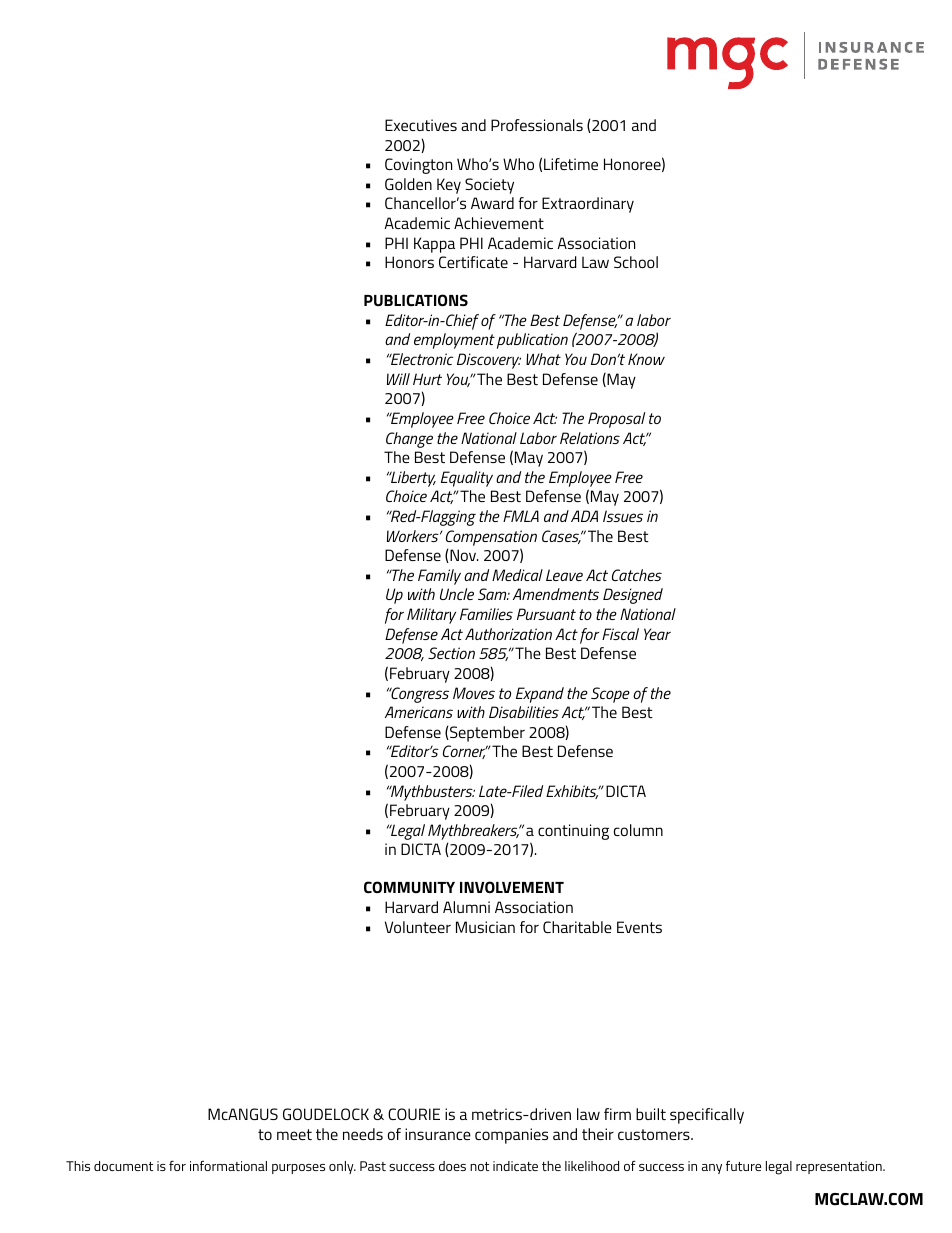 This screenshot has height=1233, width=952. What do you see at coordinates (412, 479) in the screenshot?
I see `Liberty` at bounding box center [412, 479].
